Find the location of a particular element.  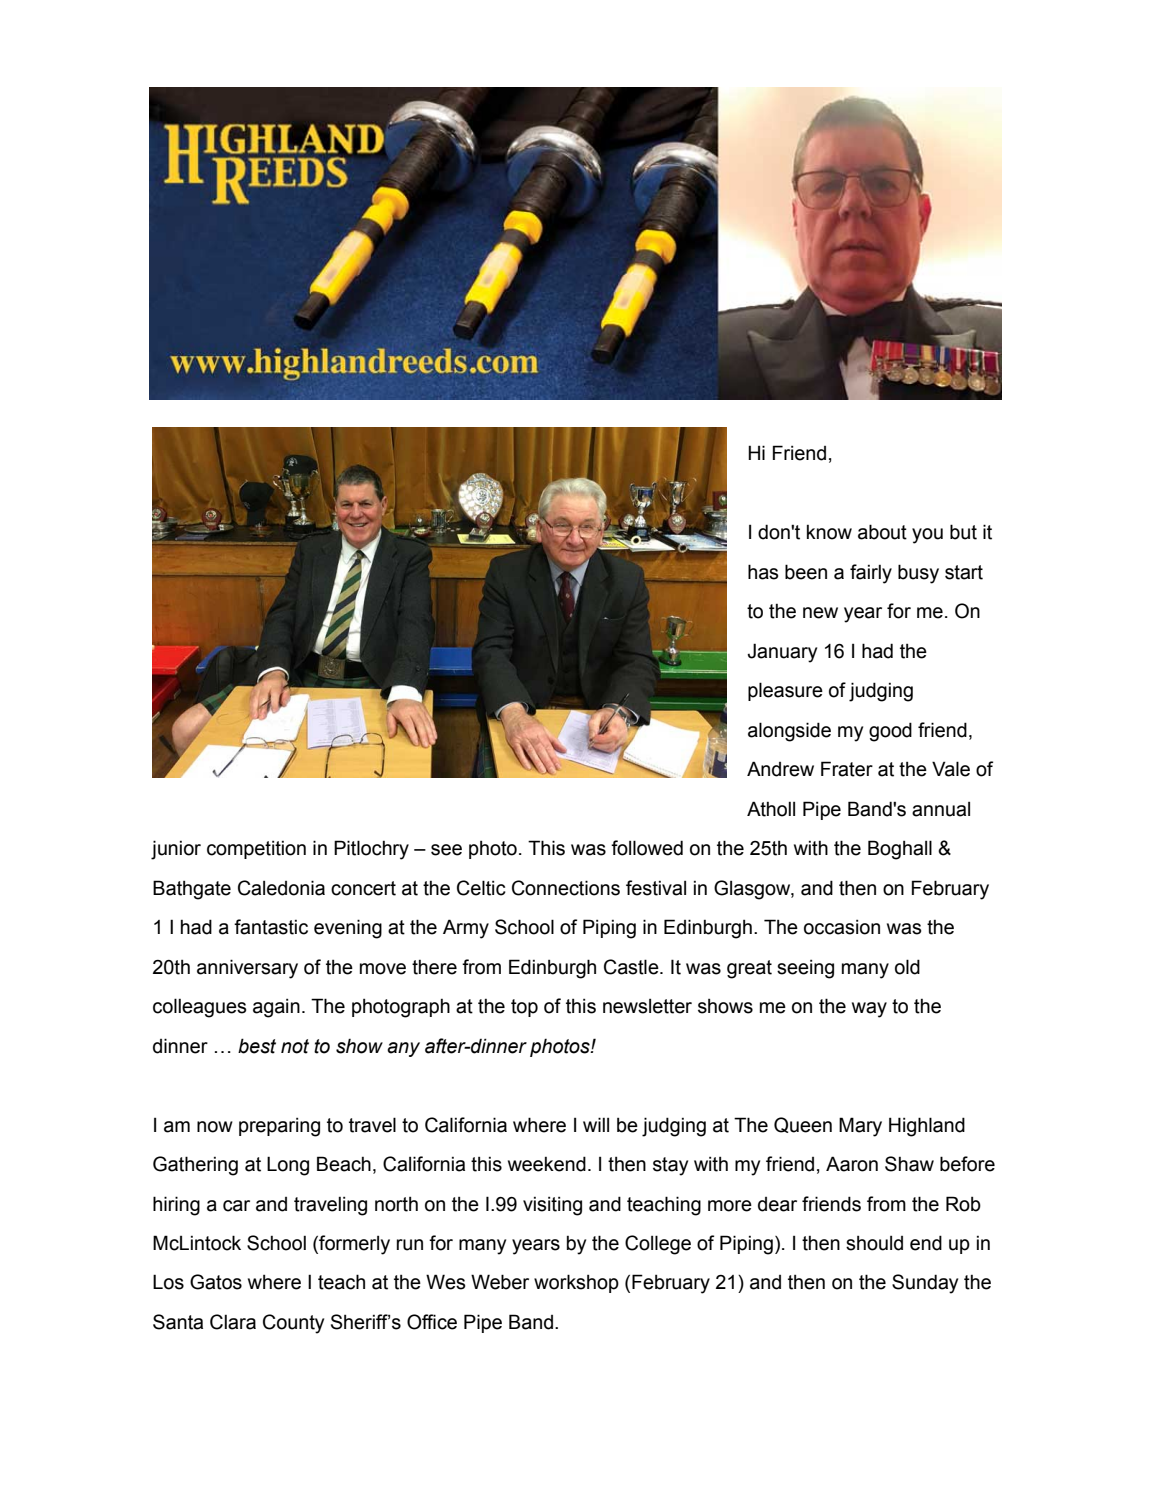

fairly is located at coordinates (871, 574).
